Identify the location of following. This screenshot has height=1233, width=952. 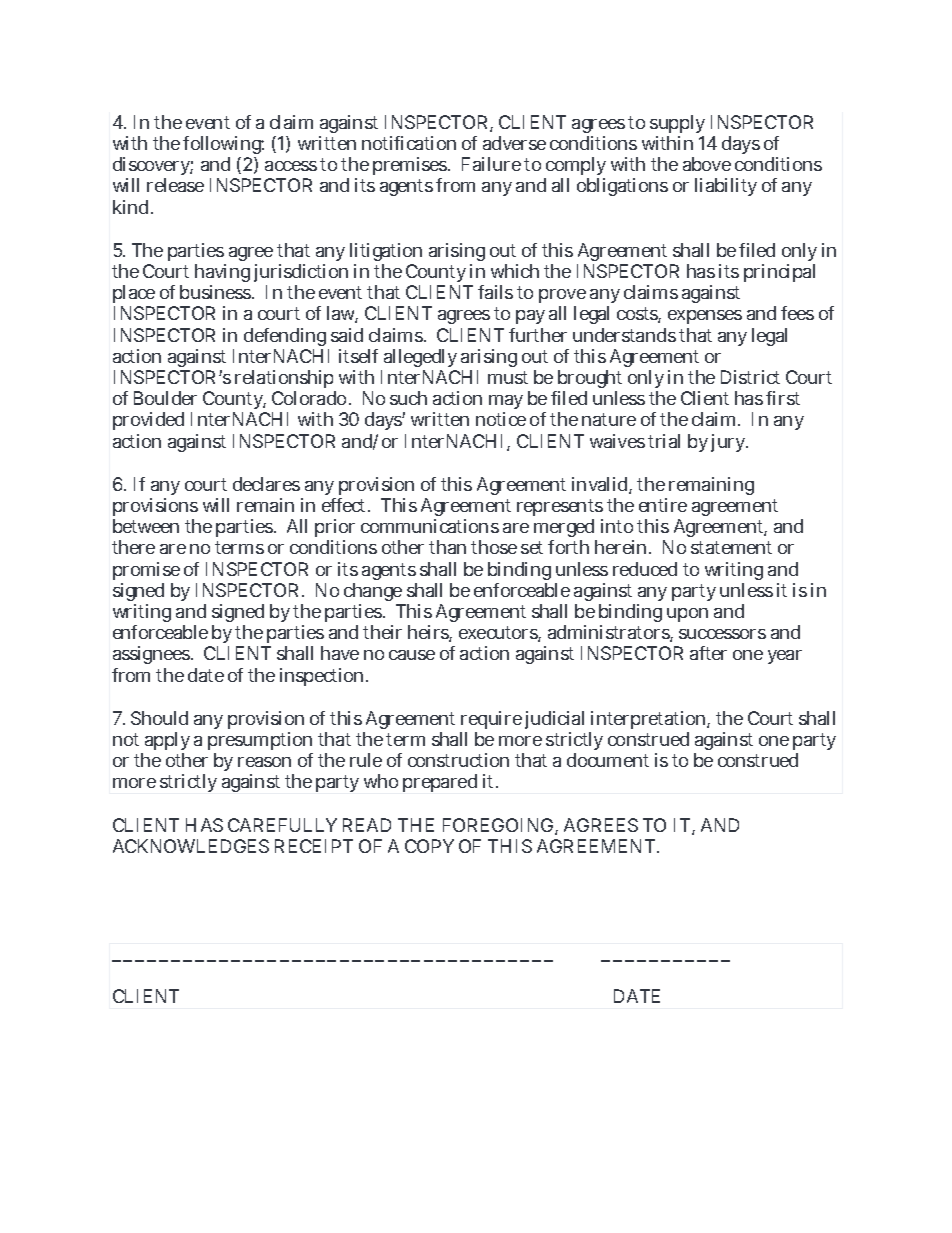
(223, 147).
